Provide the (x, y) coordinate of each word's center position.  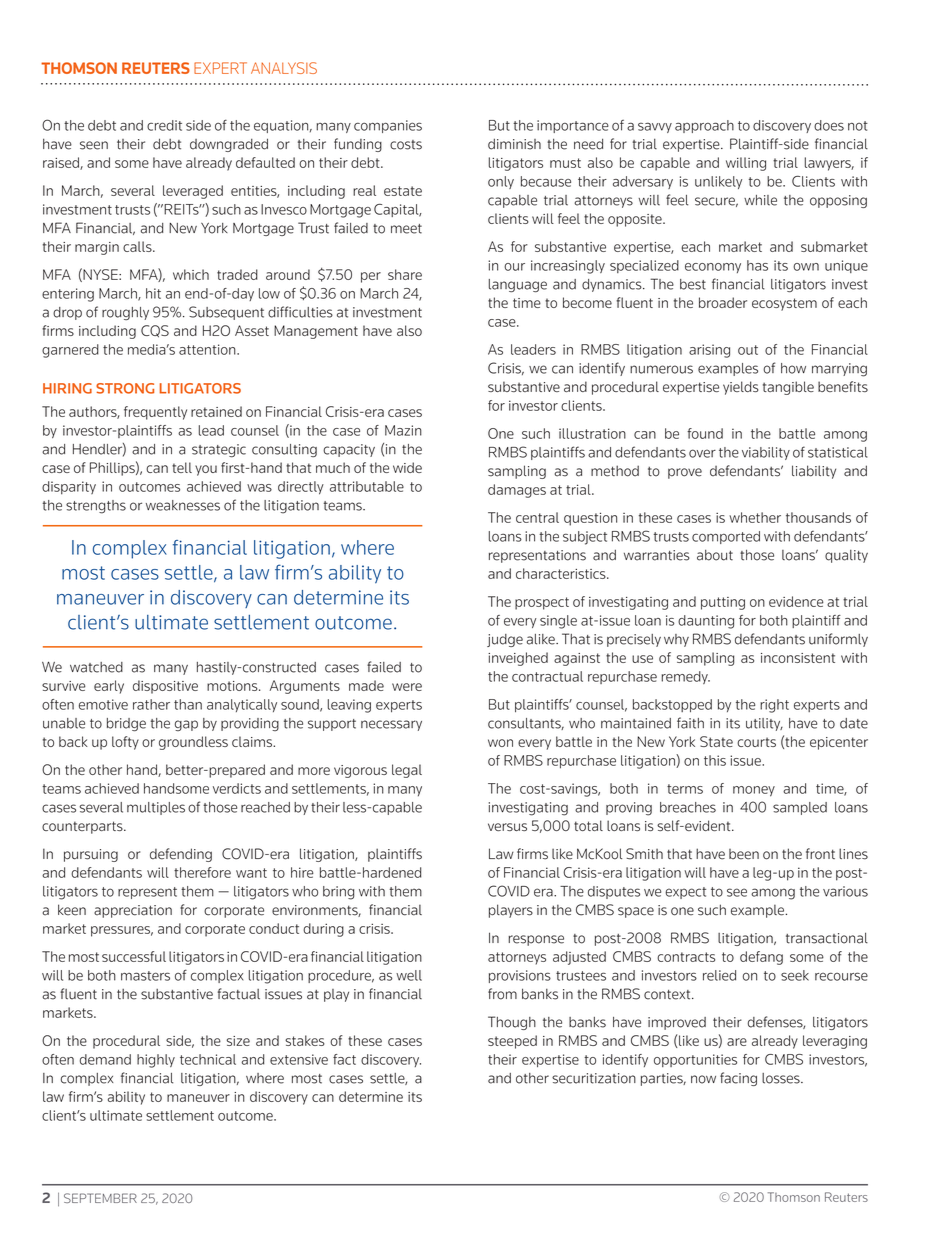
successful (134, 956)
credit (164, 125)
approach (704, 126)
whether (755, 517)
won (500, 743)
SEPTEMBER (100, 1198)
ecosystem (784, 304)
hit (153, 293)
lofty (125, 743)
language (518, 285)
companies (388, 126)
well (409, 975)
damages (517, 491)
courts (756, 742)
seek (795, 975)
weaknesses (183, 505)
